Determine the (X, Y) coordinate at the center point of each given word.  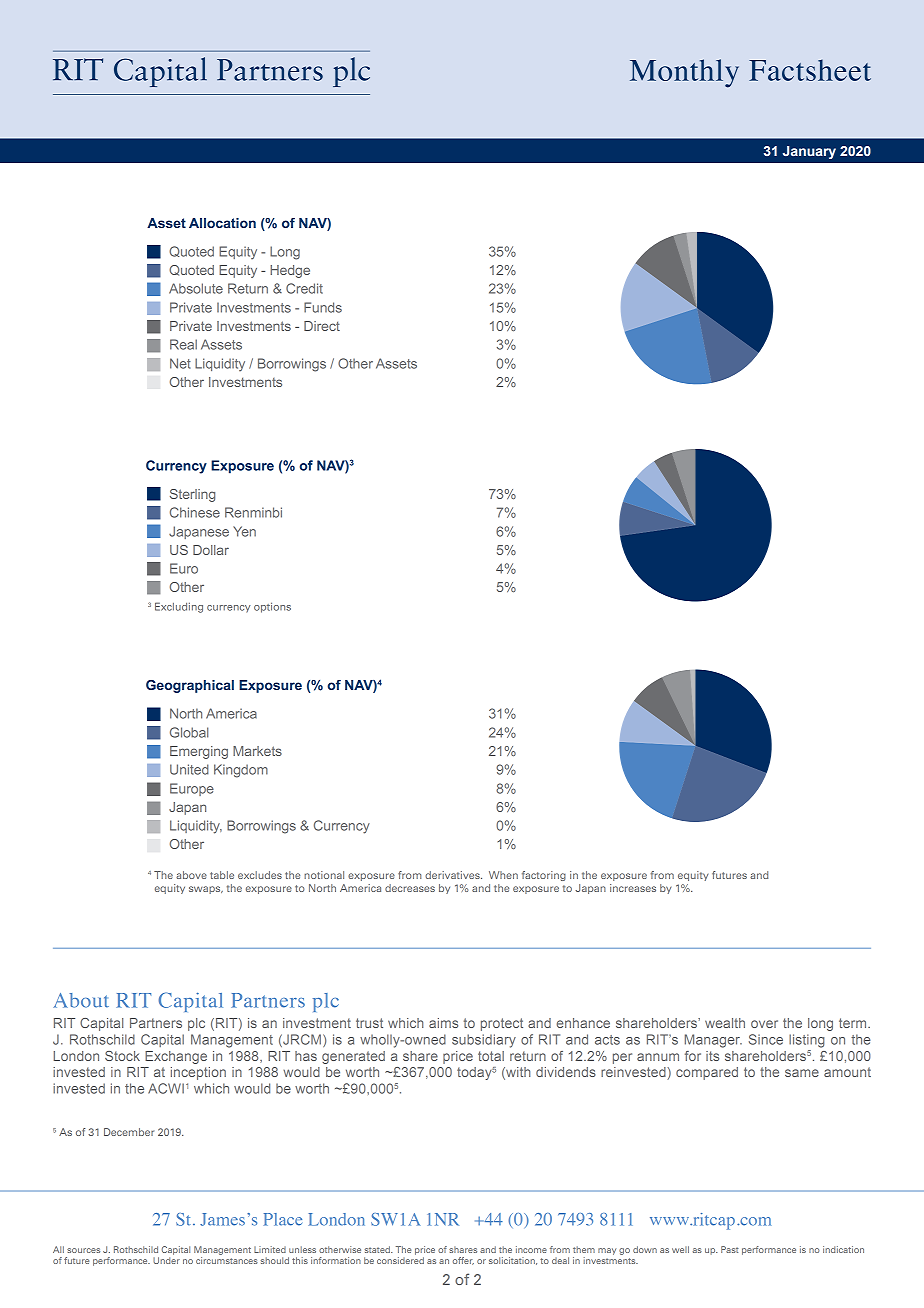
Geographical (190, 686)
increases (633, 888)
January (809, 152)
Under (166, 1260)
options (272, 607)
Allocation (222, 223)
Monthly (684, 73)
